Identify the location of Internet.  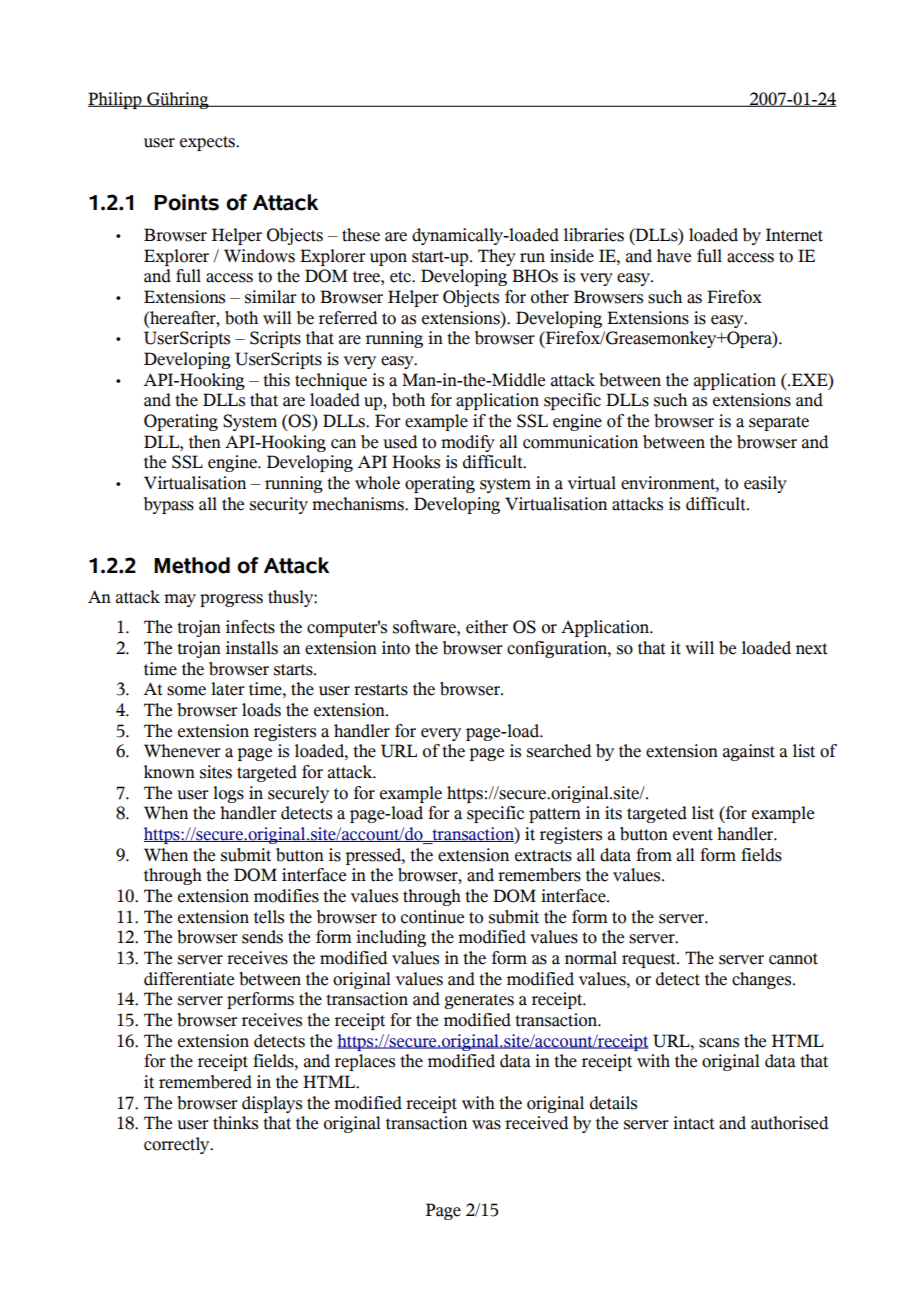
(794, 235).
